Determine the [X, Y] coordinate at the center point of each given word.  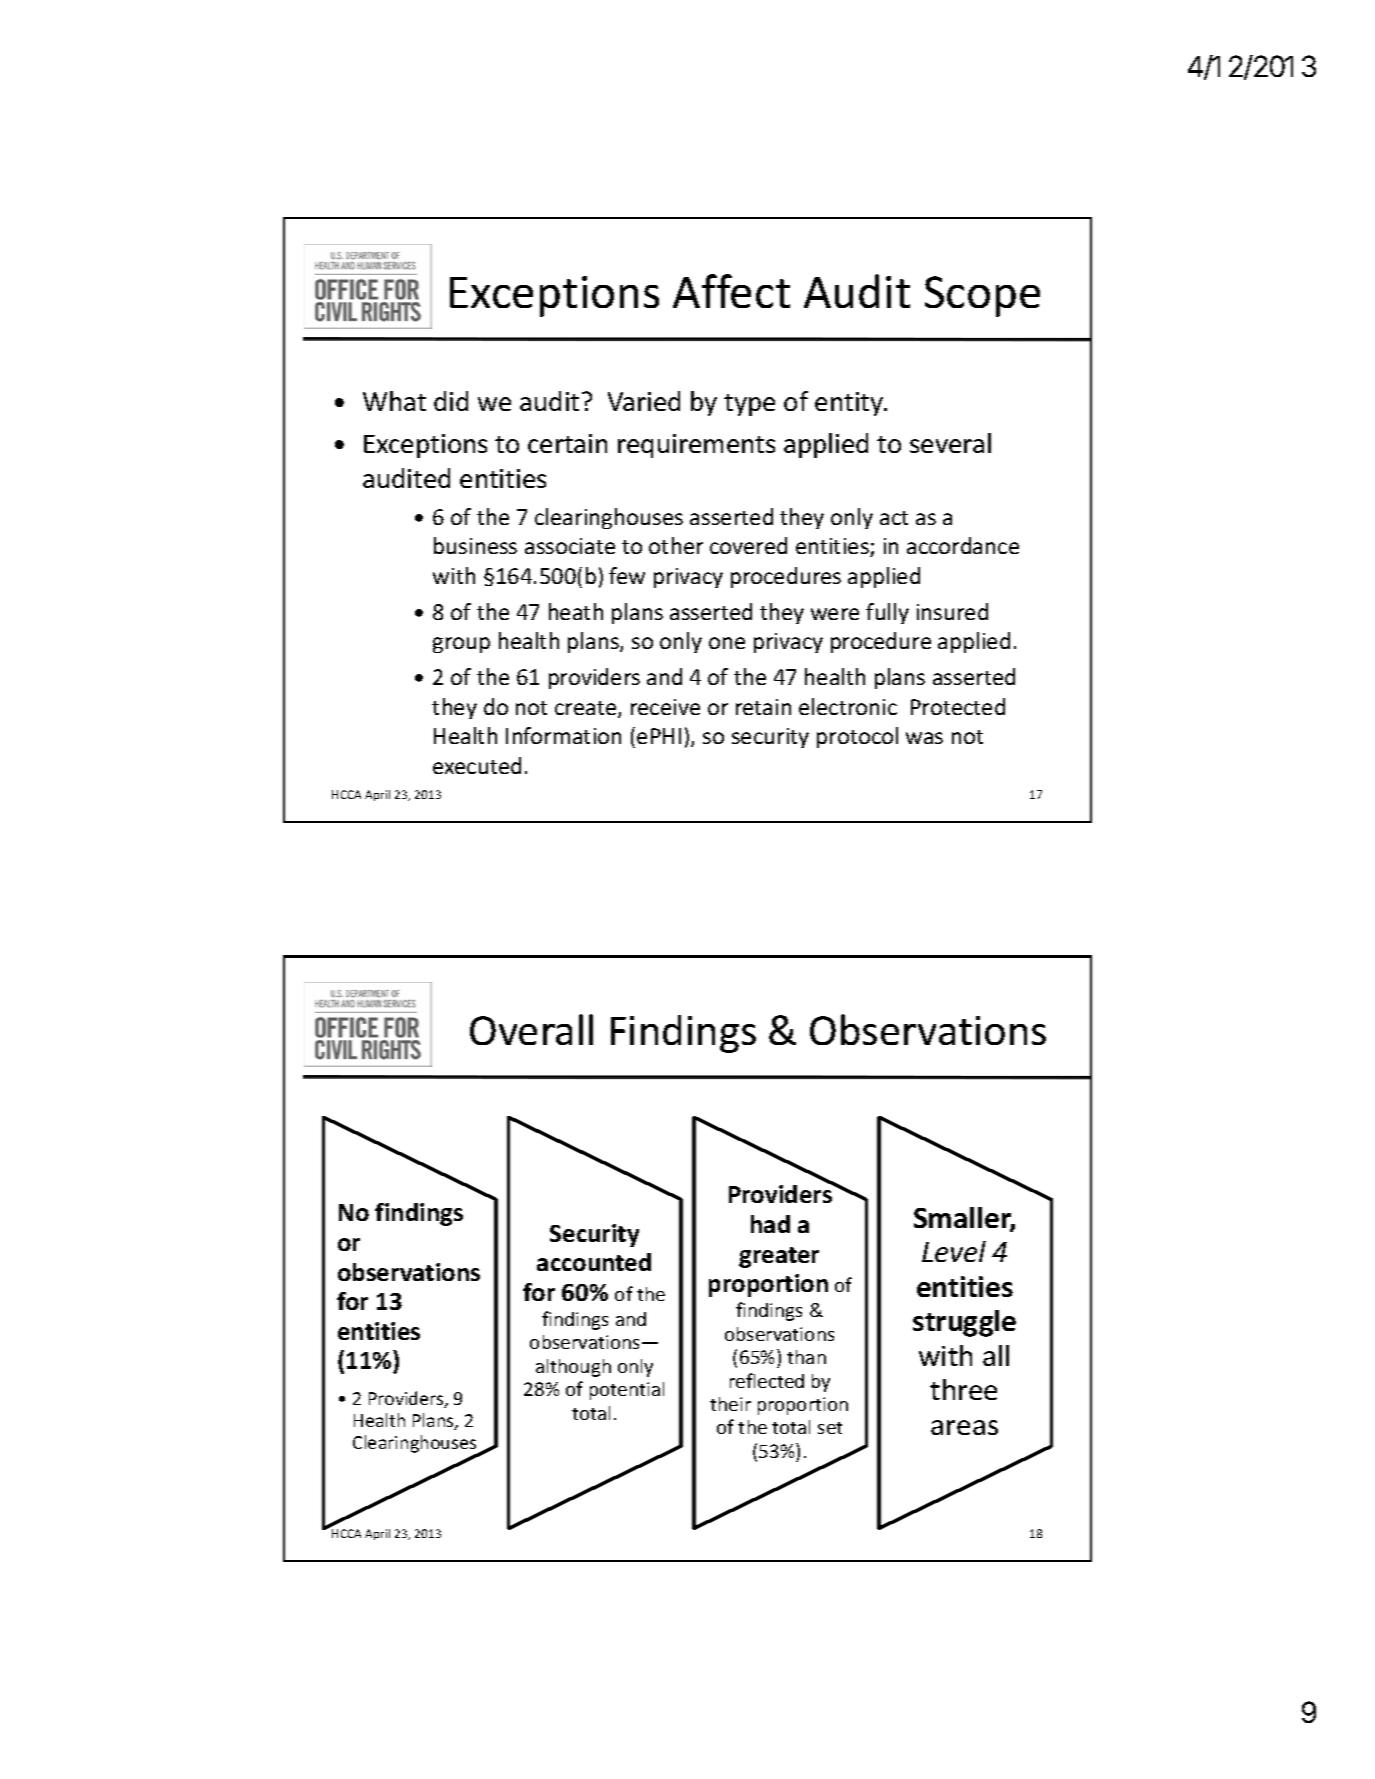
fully [887, 613]
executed [477, 765]
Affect [731, 291]
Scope [982, 296]
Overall [531, 1029]
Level [954, 1251]
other [676, 545]
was [924, 738]
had [770, 1224]
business [475, 545]
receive [665, 707]
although [573, 1368]
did [451, 401]
